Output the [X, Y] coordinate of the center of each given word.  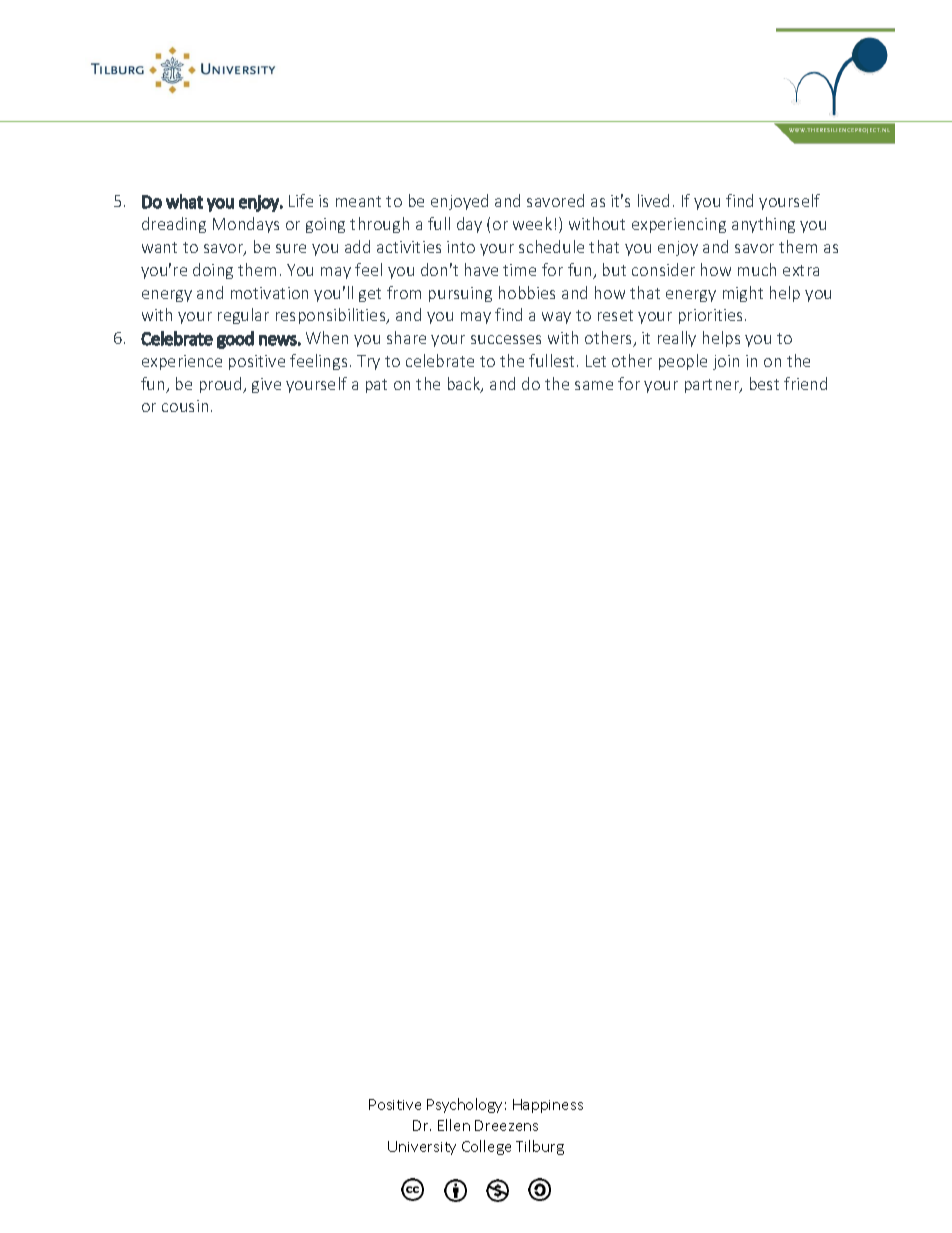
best [764, 383]
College [486, 1147]
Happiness [548, 1106]
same [594, 385]
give [266, 385]
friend [805, 383]
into [461, 247]
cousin [185, 406]
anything [763, 225]
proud [222, 385]
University [422, 1148]
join [726, 362]
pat [376, 386]
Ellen [454, 1125]
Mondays [246, 225]
